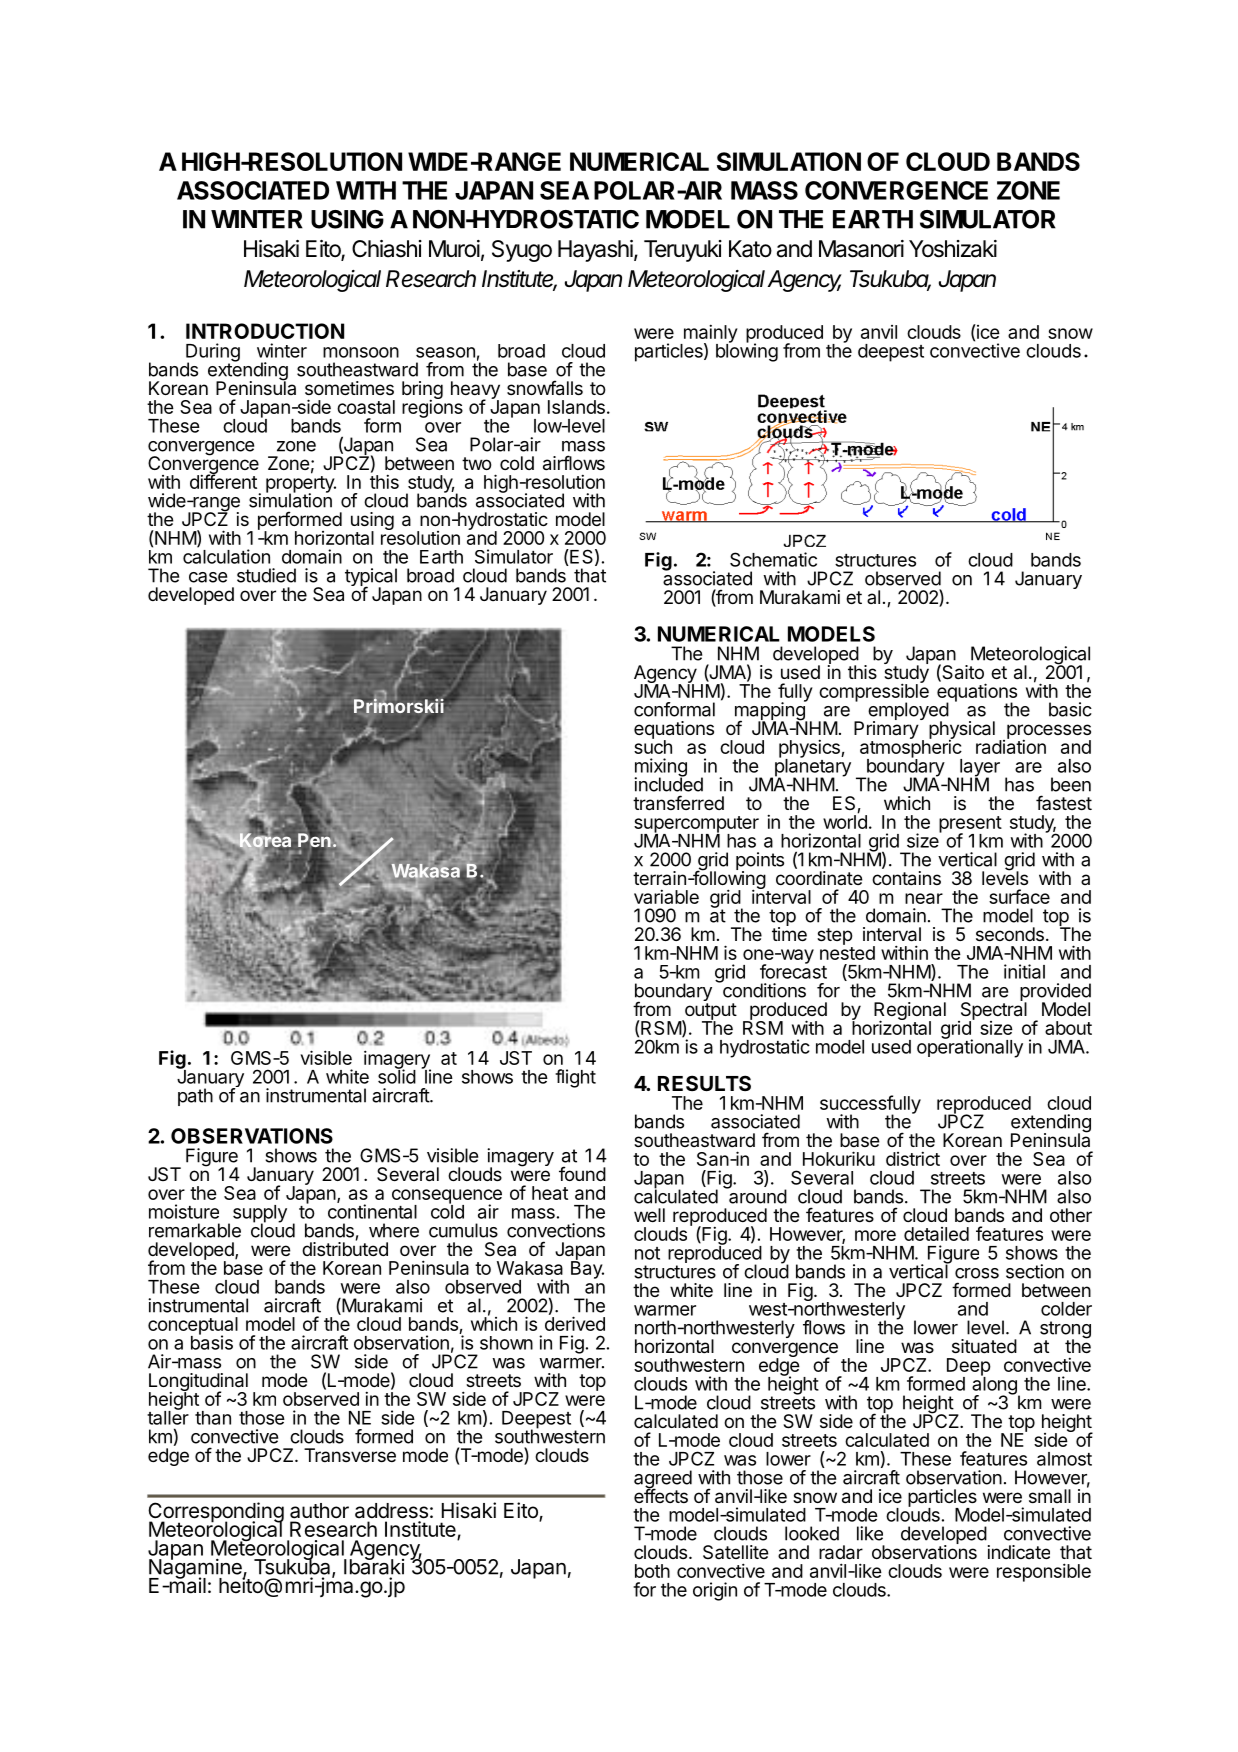 This image has height=1752, width=1238. Describe the element at coordinates (652, 1571) in the image. I see `both` at that location.
